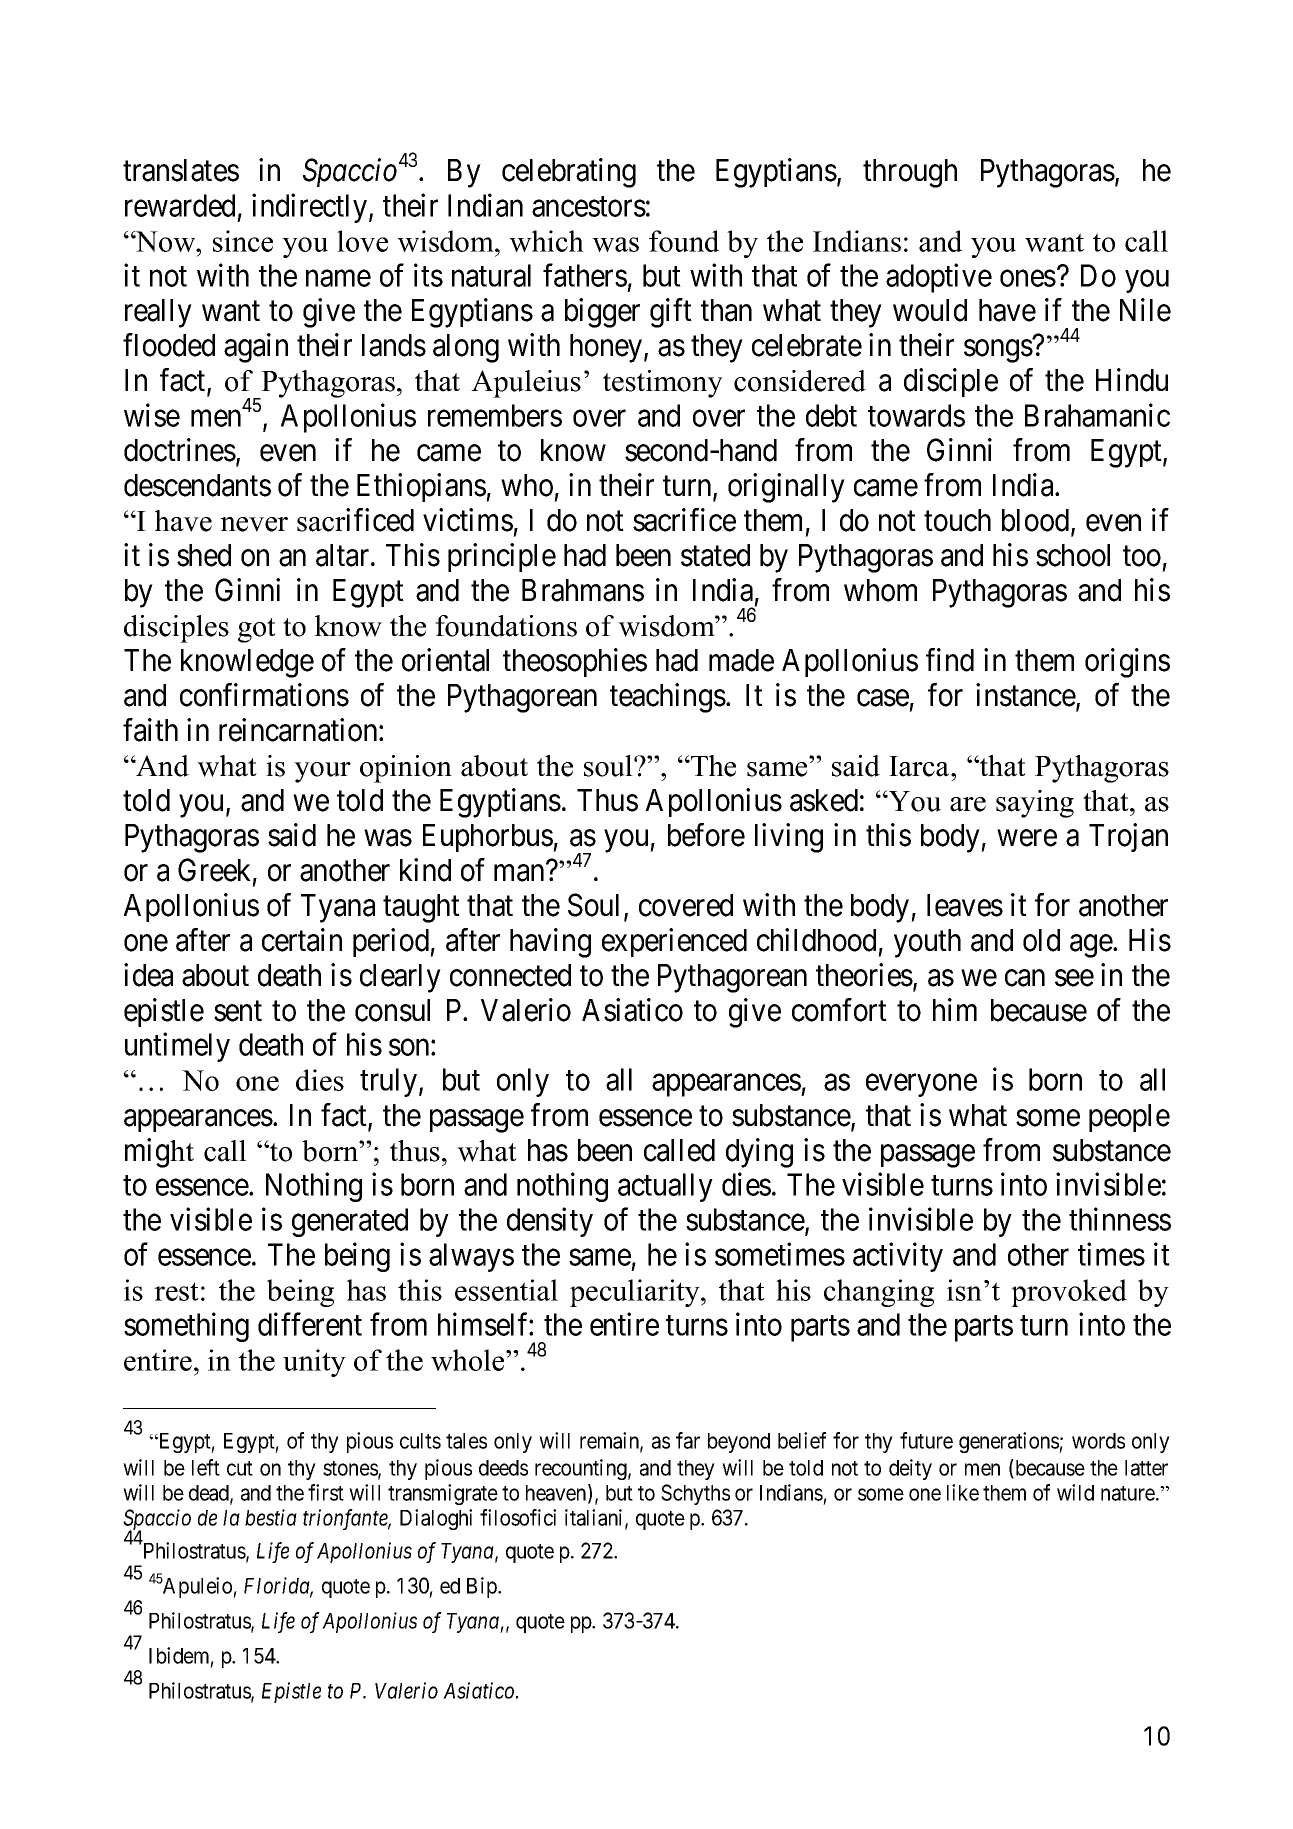 Image resolution: width=1293 pixels, height=1829 pixels. Describe the element at coordinates (668, 698) in the screenshot. I see `teachings` at that location.
